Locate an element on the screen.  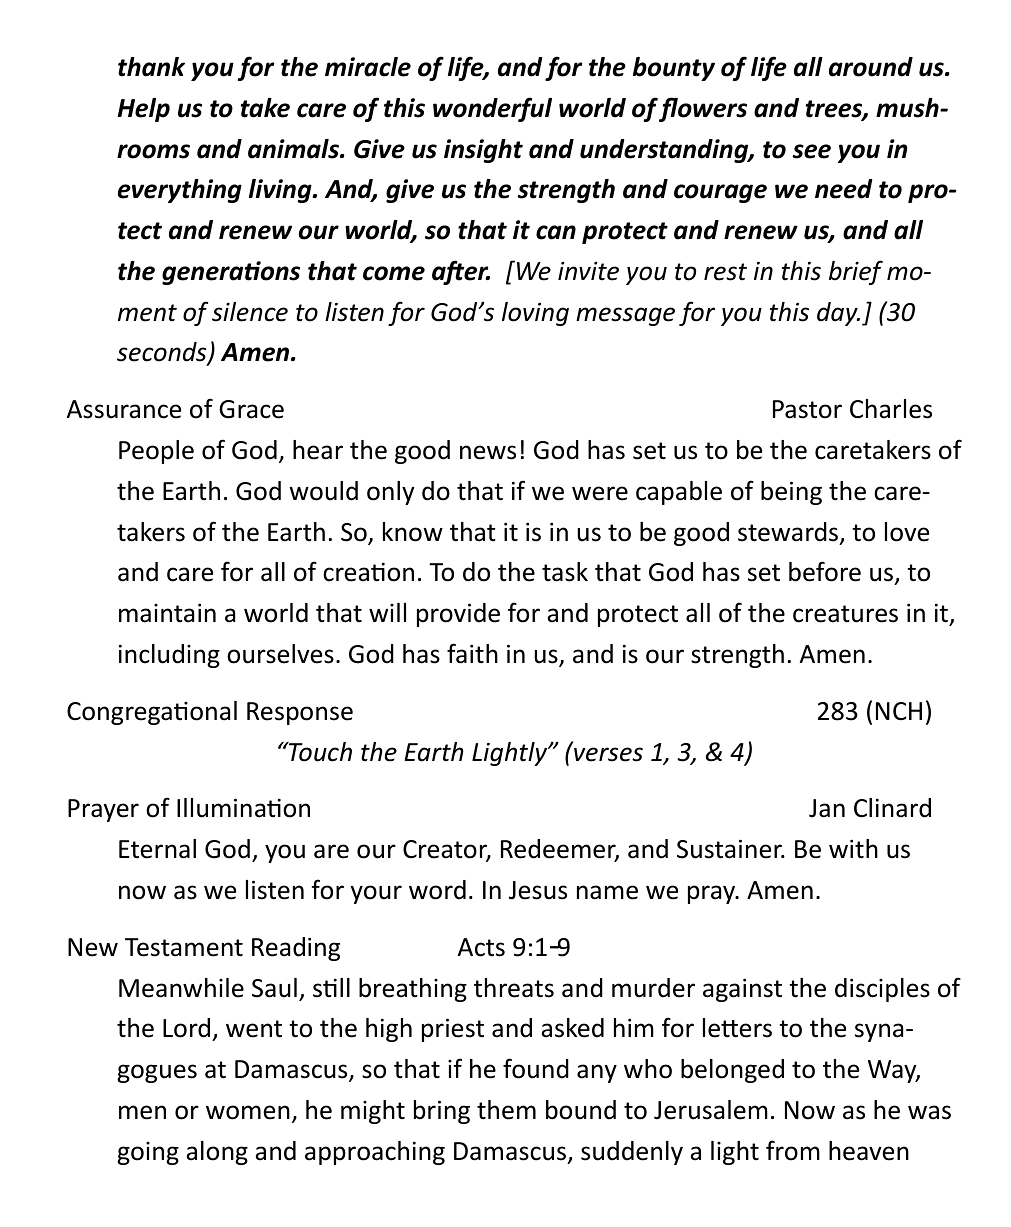
around is located at coordinates (871, 67).
